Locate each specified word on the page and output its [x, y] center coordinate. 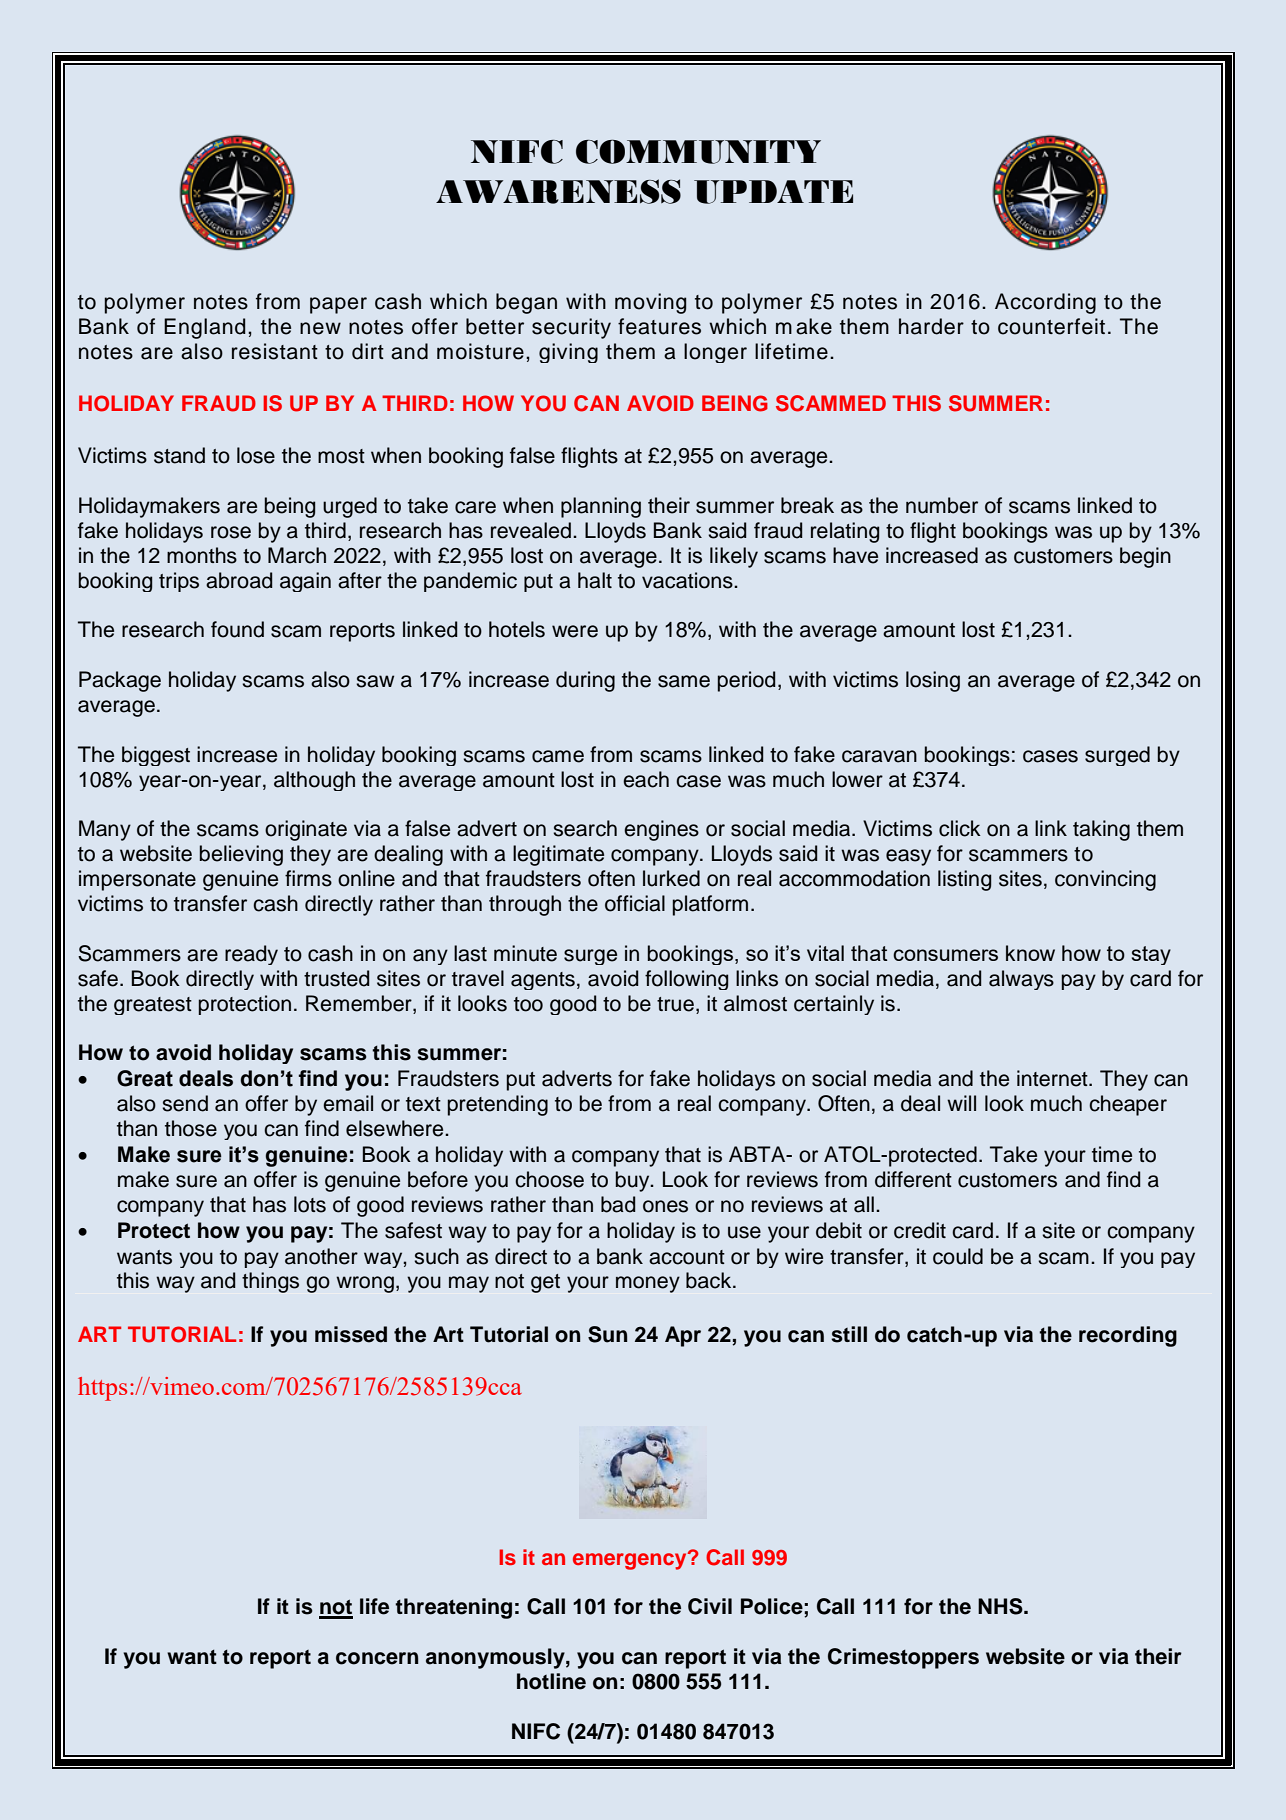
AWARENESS [558, 191]
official [635, 903]
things [270, 1282]
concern [377, 1658]
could [958, 1256]
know [1030, 953]
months [202, 555]
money [648, 1284]
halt [595, 580]
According [1045, 303]
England [204, 328]
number [942, 505]
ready [251, 955]
